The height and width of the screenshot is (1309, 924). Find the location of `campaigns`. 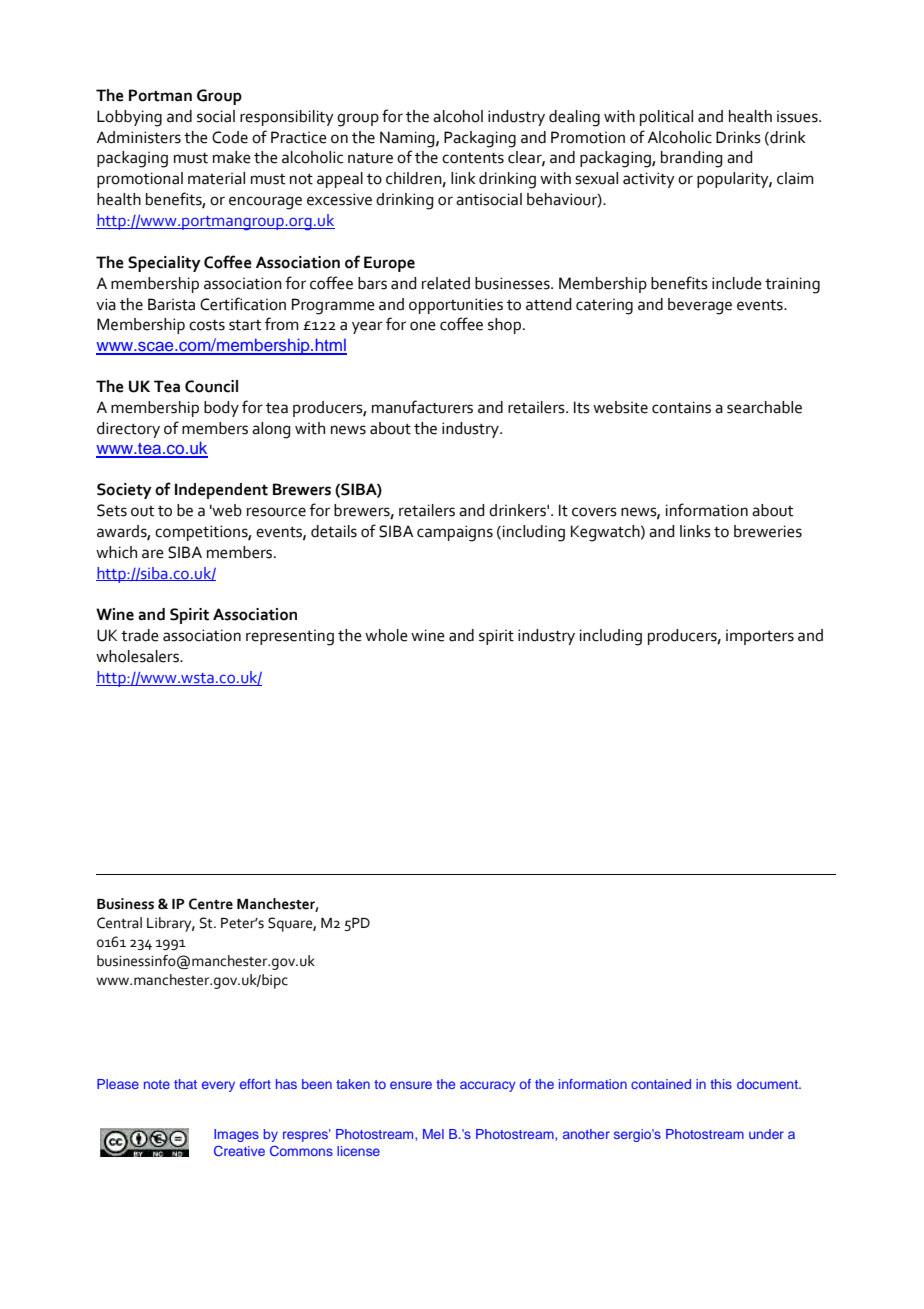

campaigns is located at coordinates (455, 533).
